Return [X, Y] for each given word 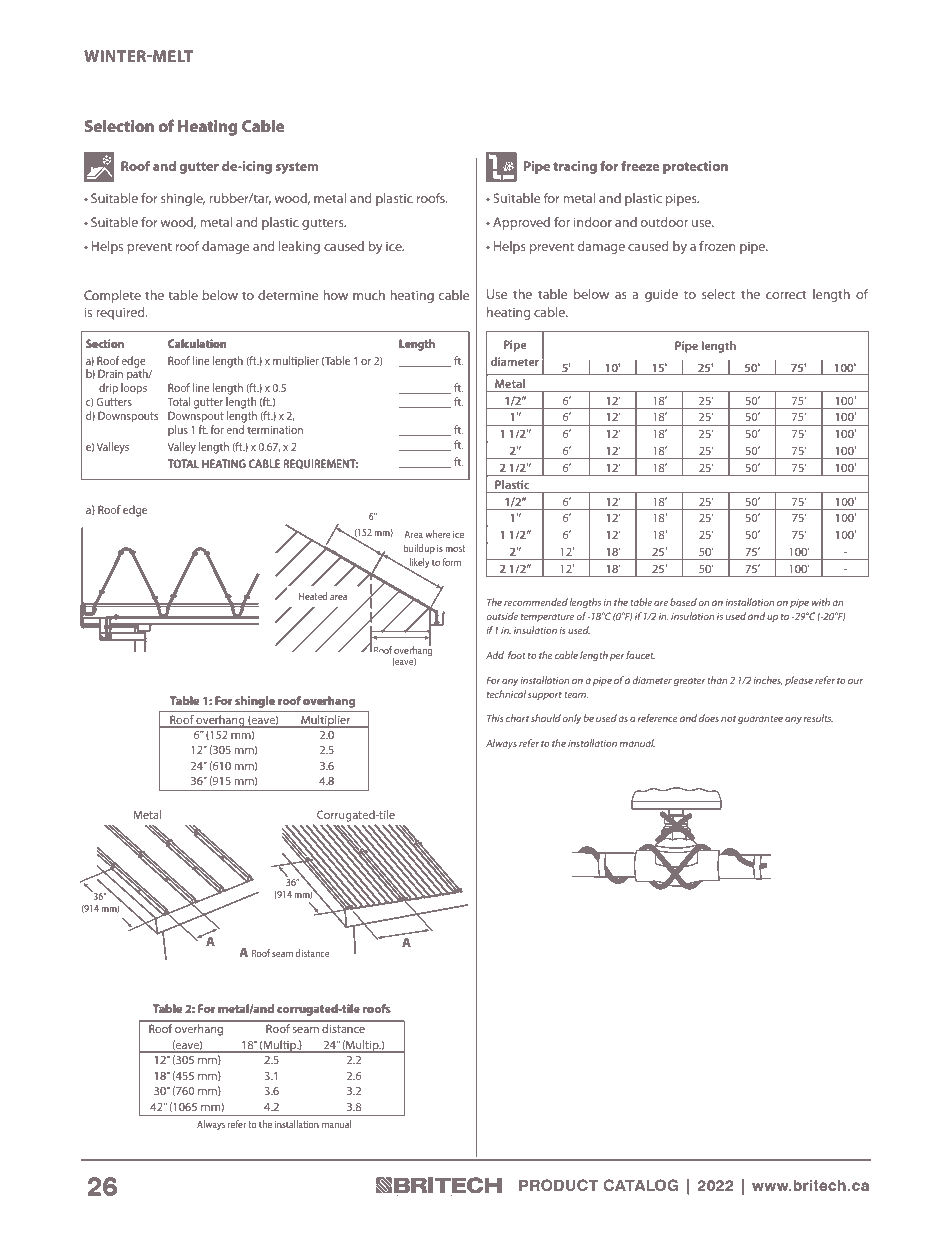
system [297, 168]
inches [768, 680]
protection [695, 167]
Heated [313, 596]
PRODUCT [558, 1185]
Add [495, 655]
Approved [521, 223]
